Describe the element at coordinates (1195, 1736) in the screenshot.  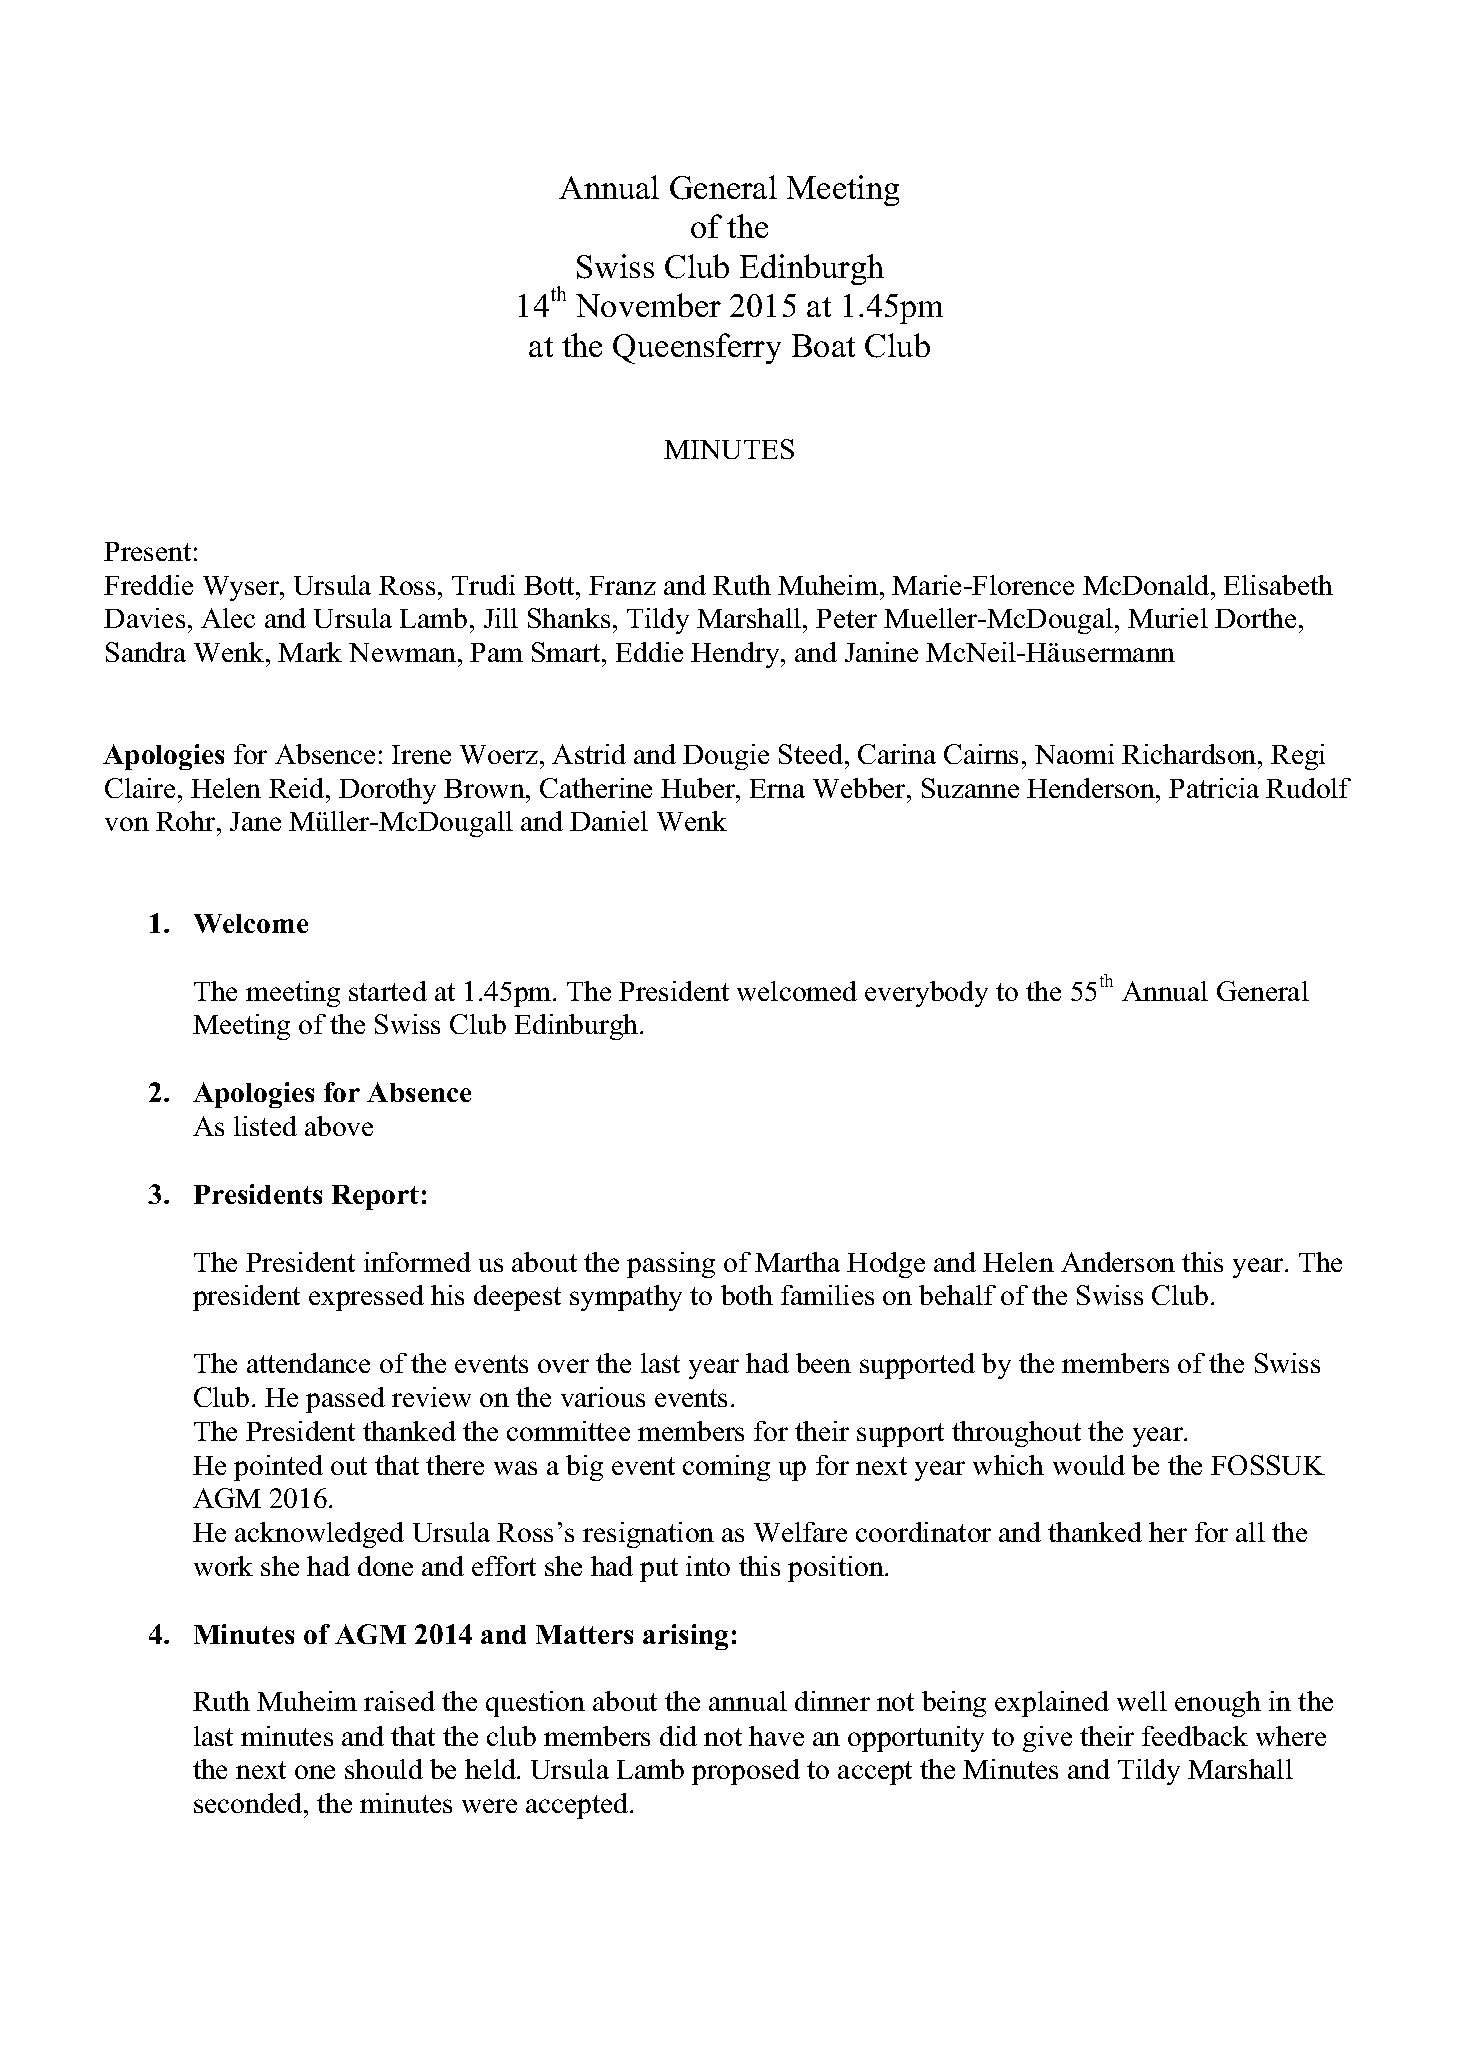
I see `feedback` at that location.
